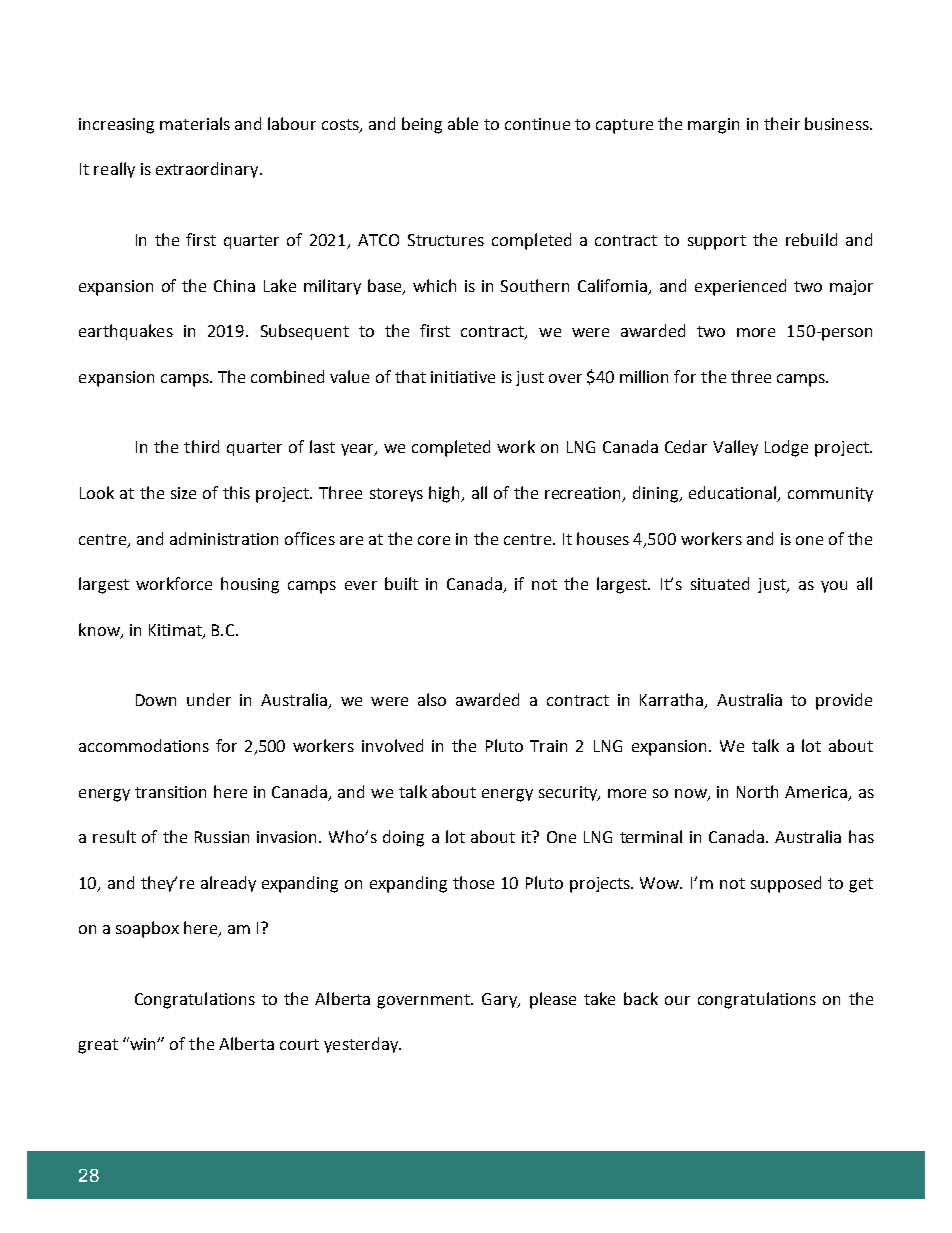  Describe the element at coordinates (786, 884) in the document. I see `supposed` at that location.
